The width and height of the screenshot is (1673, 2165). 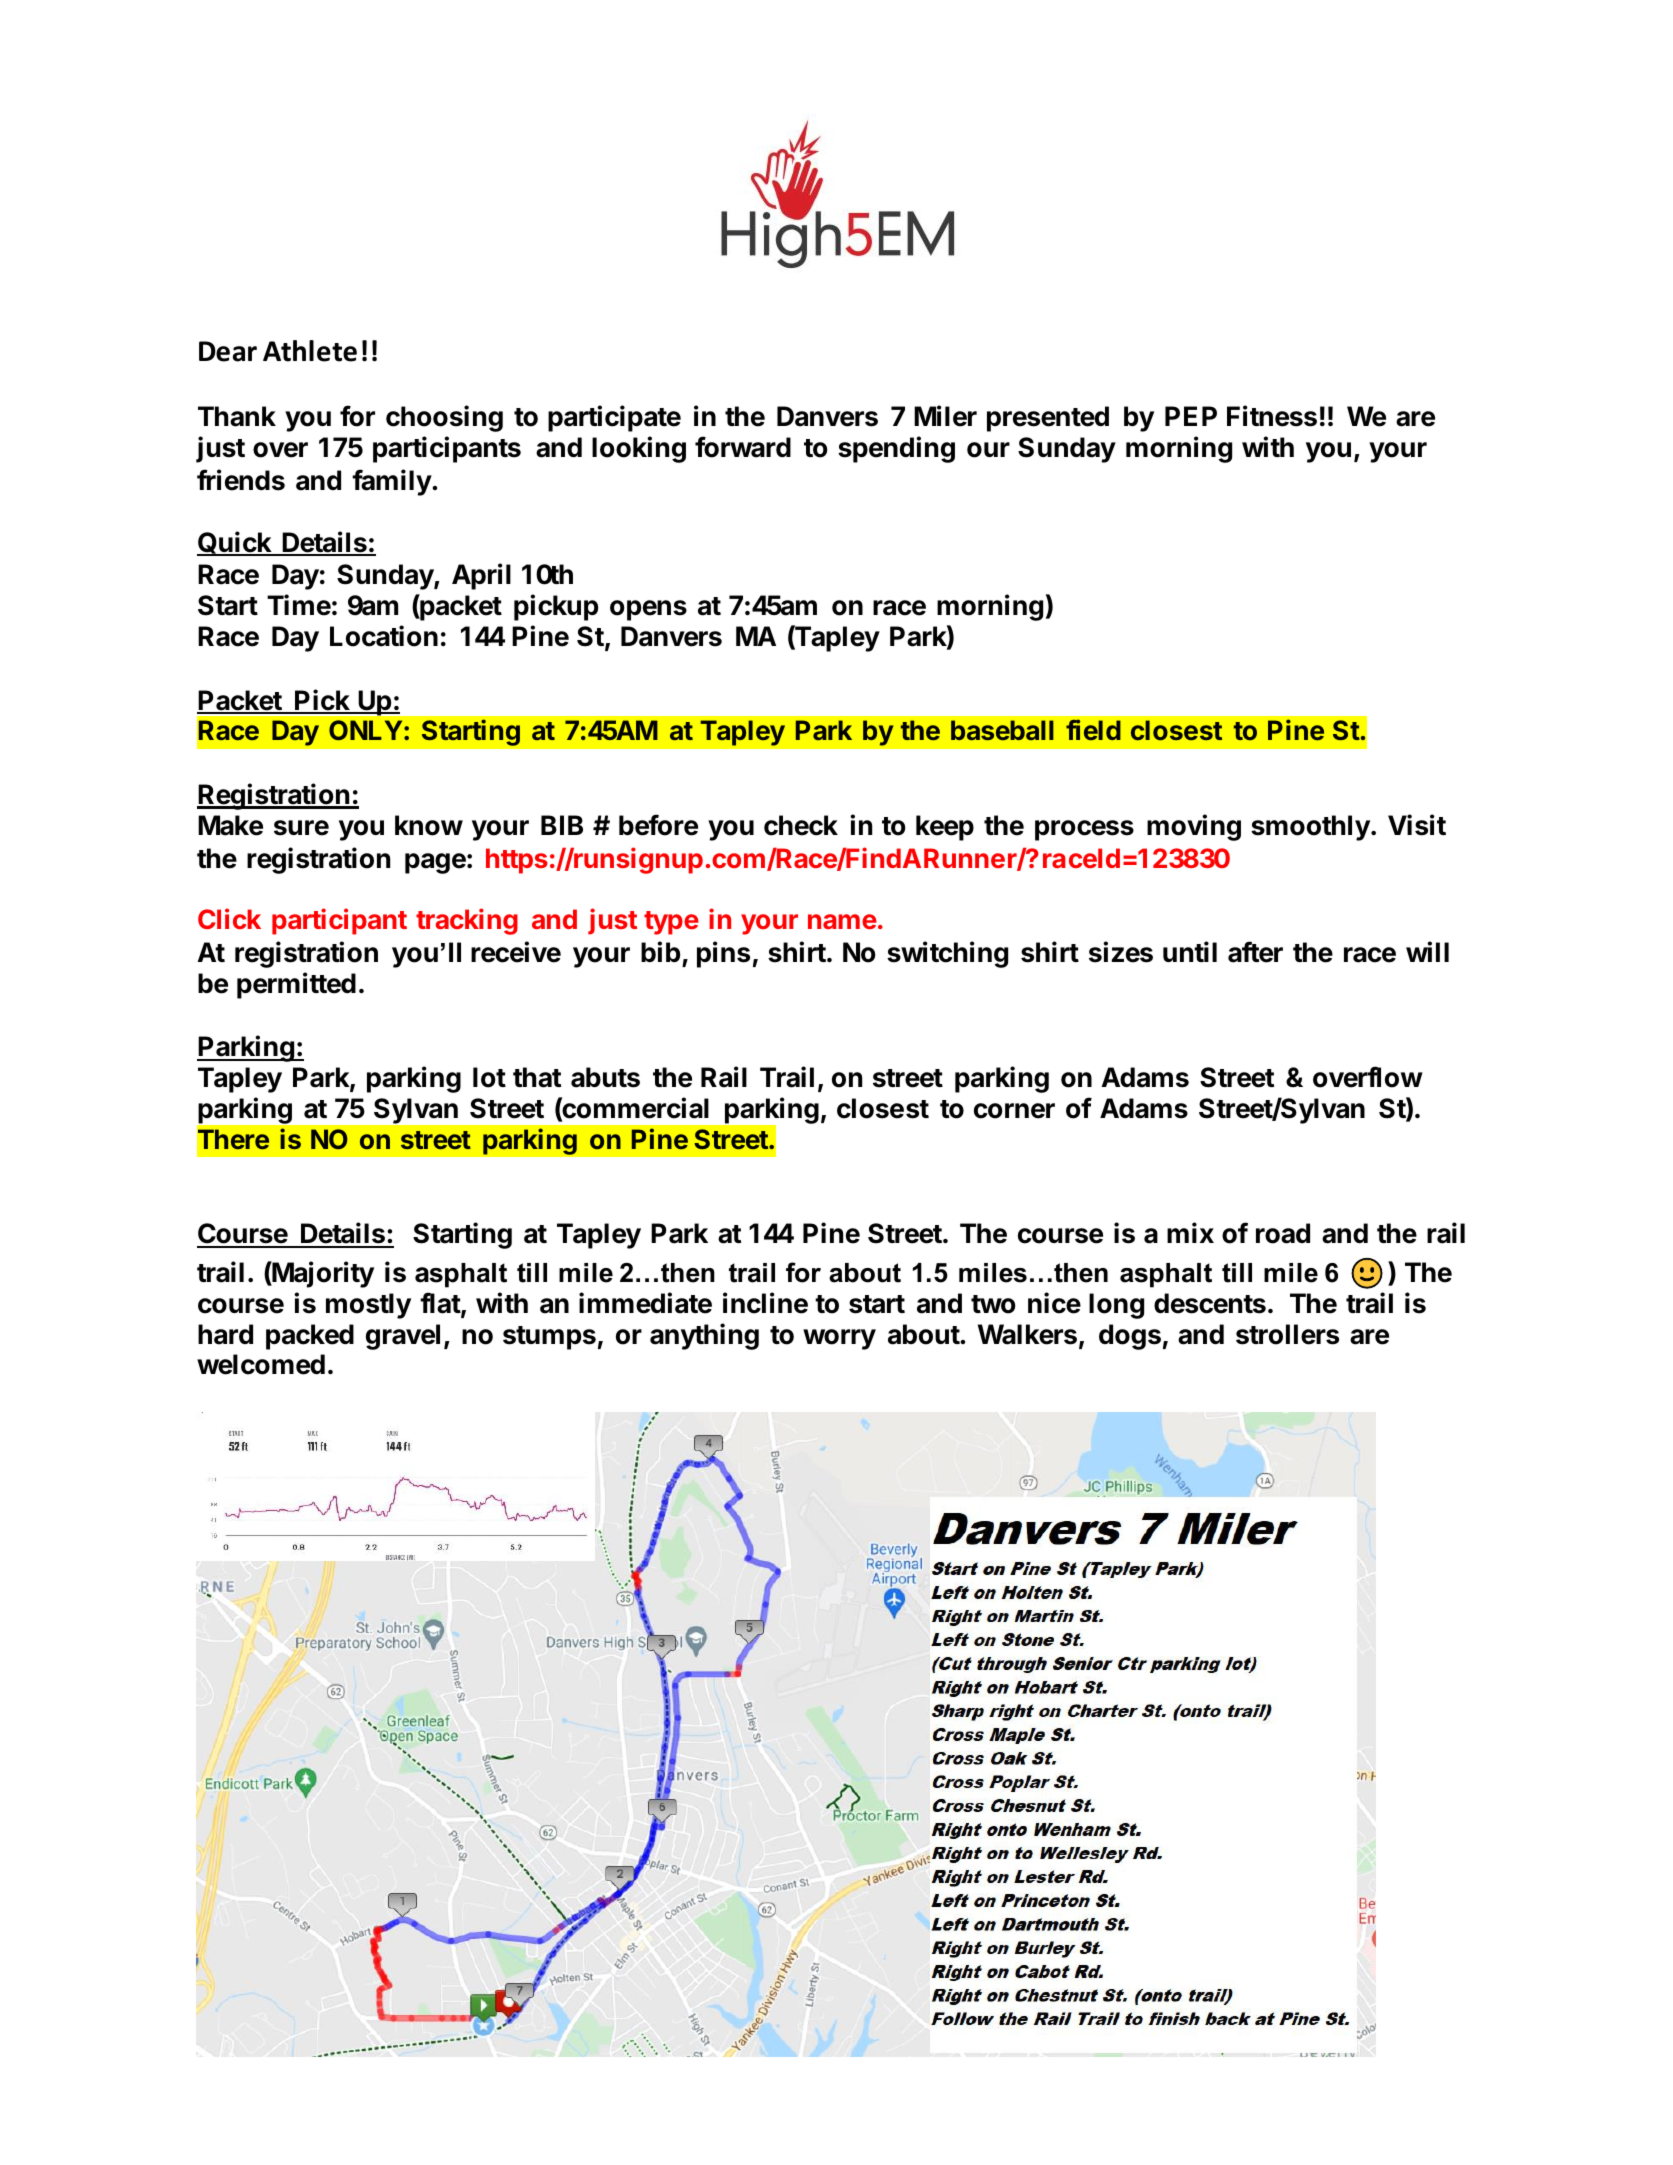 What do you see at coordinates (429, 825) in the screenshot?
I see `know` at bounding box center [429, 825].
